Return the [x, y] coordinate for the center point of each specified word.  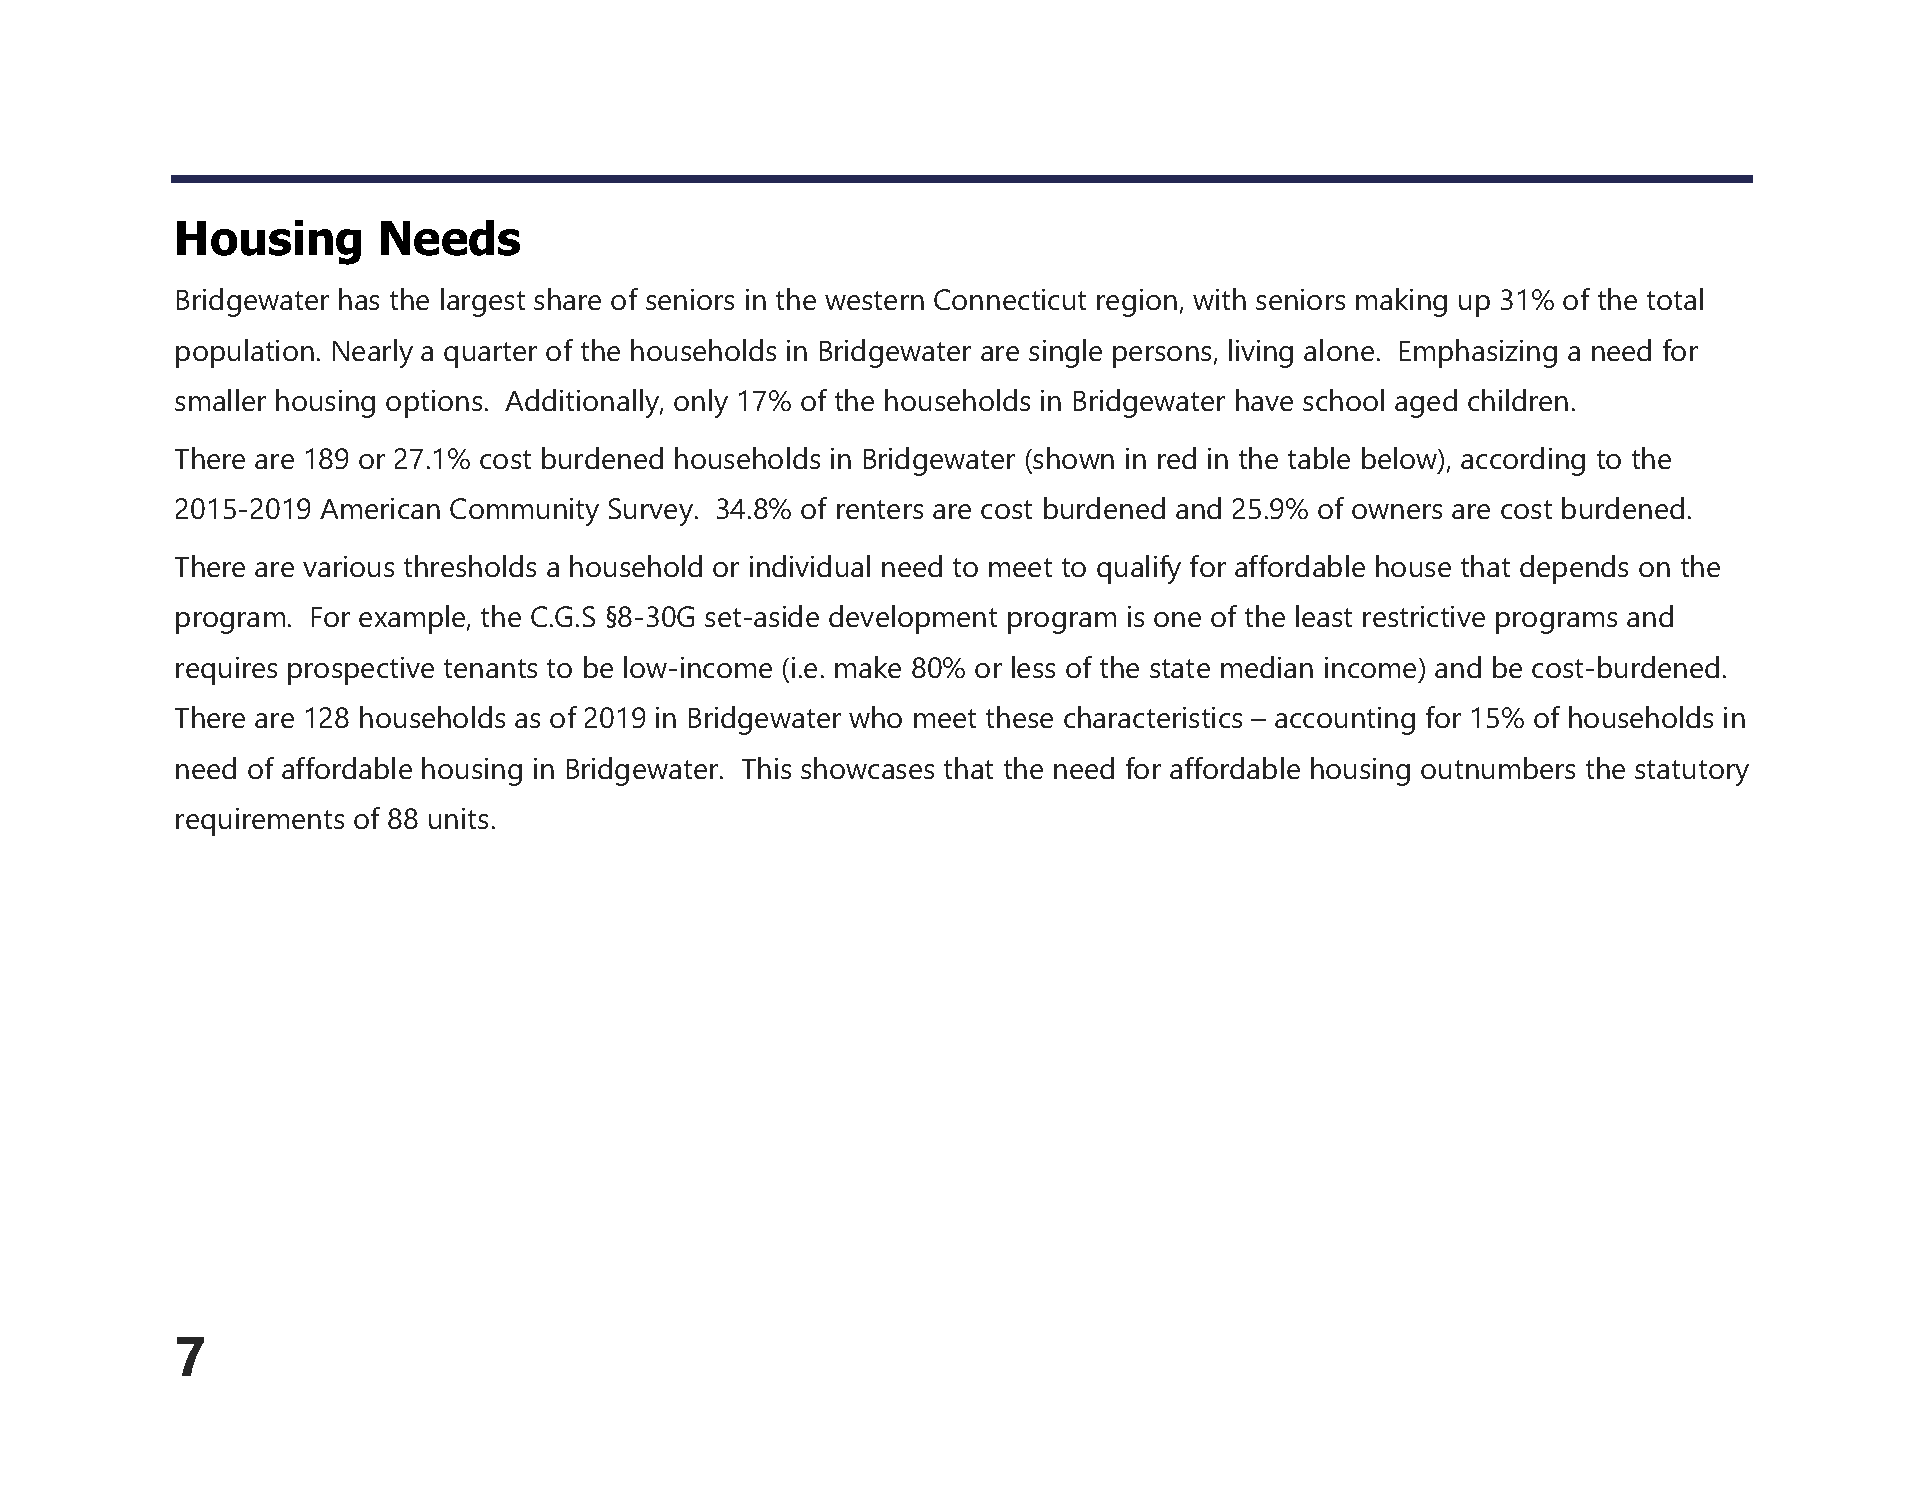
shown [1073, 458]
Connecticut [1010, 299]
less [1033, 667]
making [1401, 302]
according [1523, 461]
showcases [867, 768]
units [458, 818]
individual [810, 566]
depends [1574, 569]
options [434, 404]
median [1267, 667]
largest [483, 302]
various [348, 566]
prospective [361, 671]
